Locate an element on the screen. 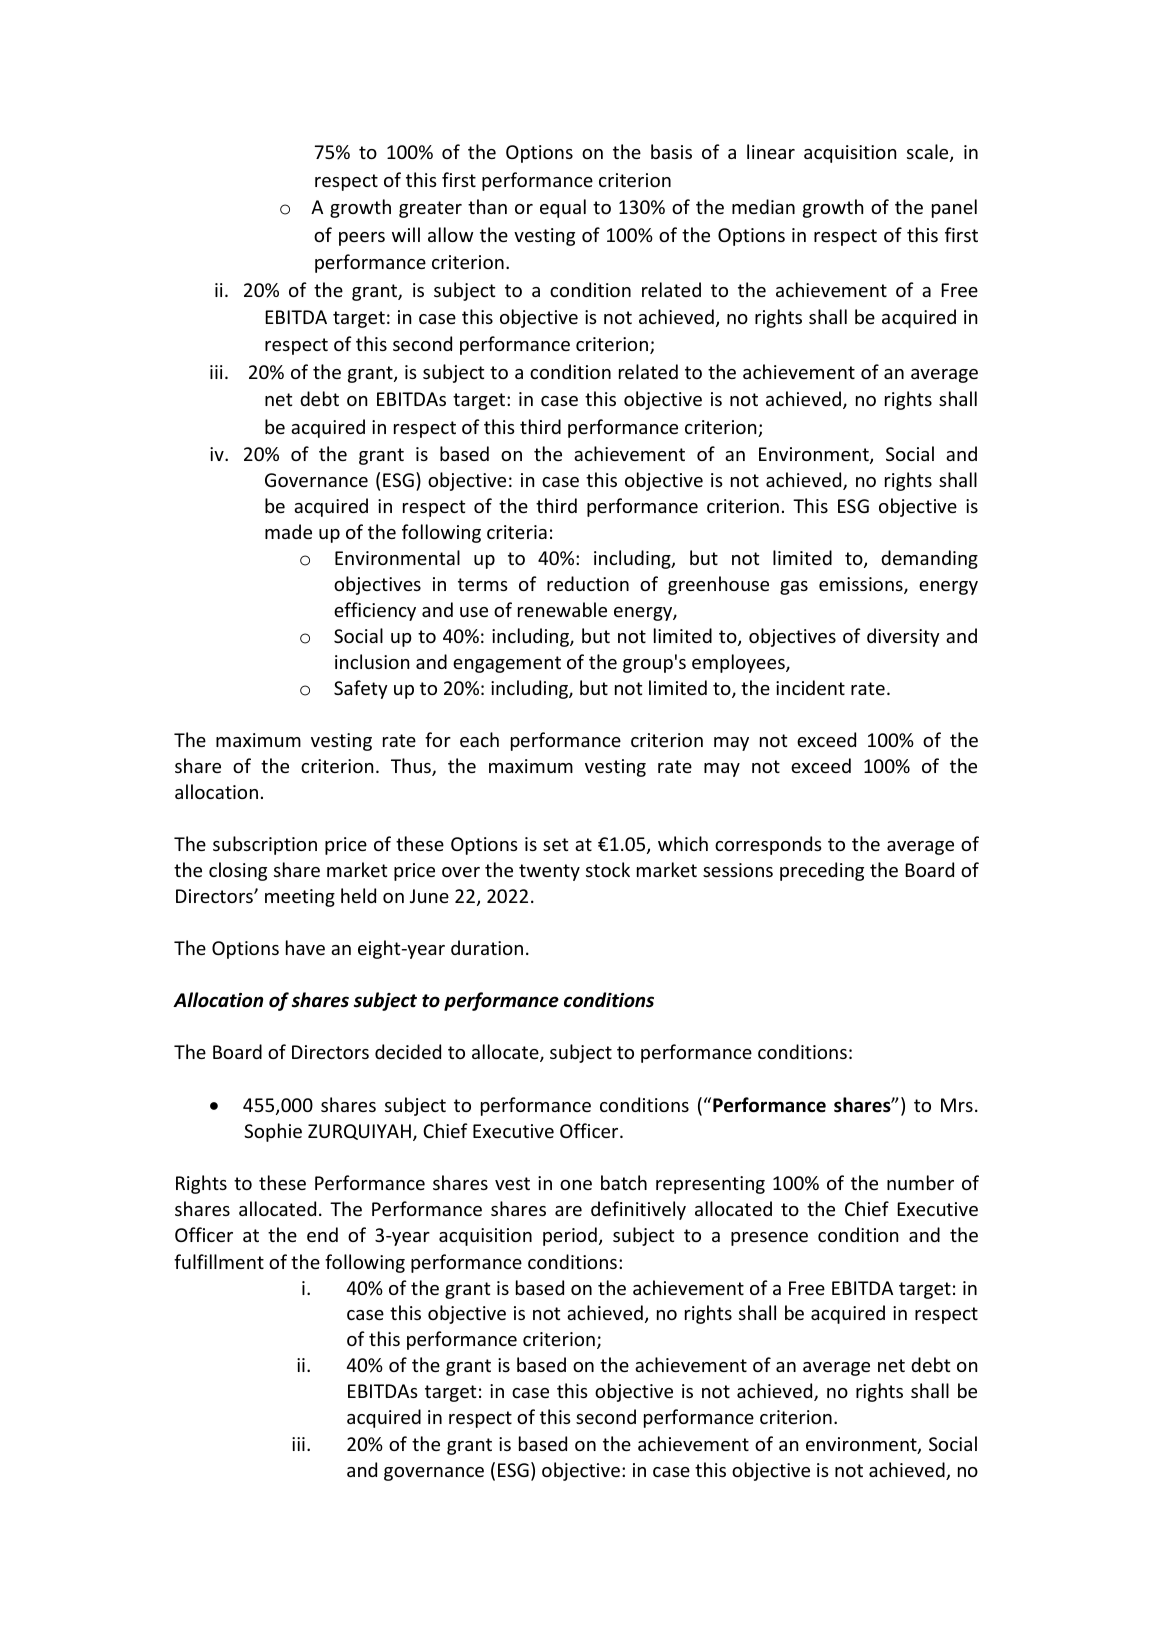 The width and height of the screenshot is (1153, 1631). duration is located at coordinates (487, 947).
